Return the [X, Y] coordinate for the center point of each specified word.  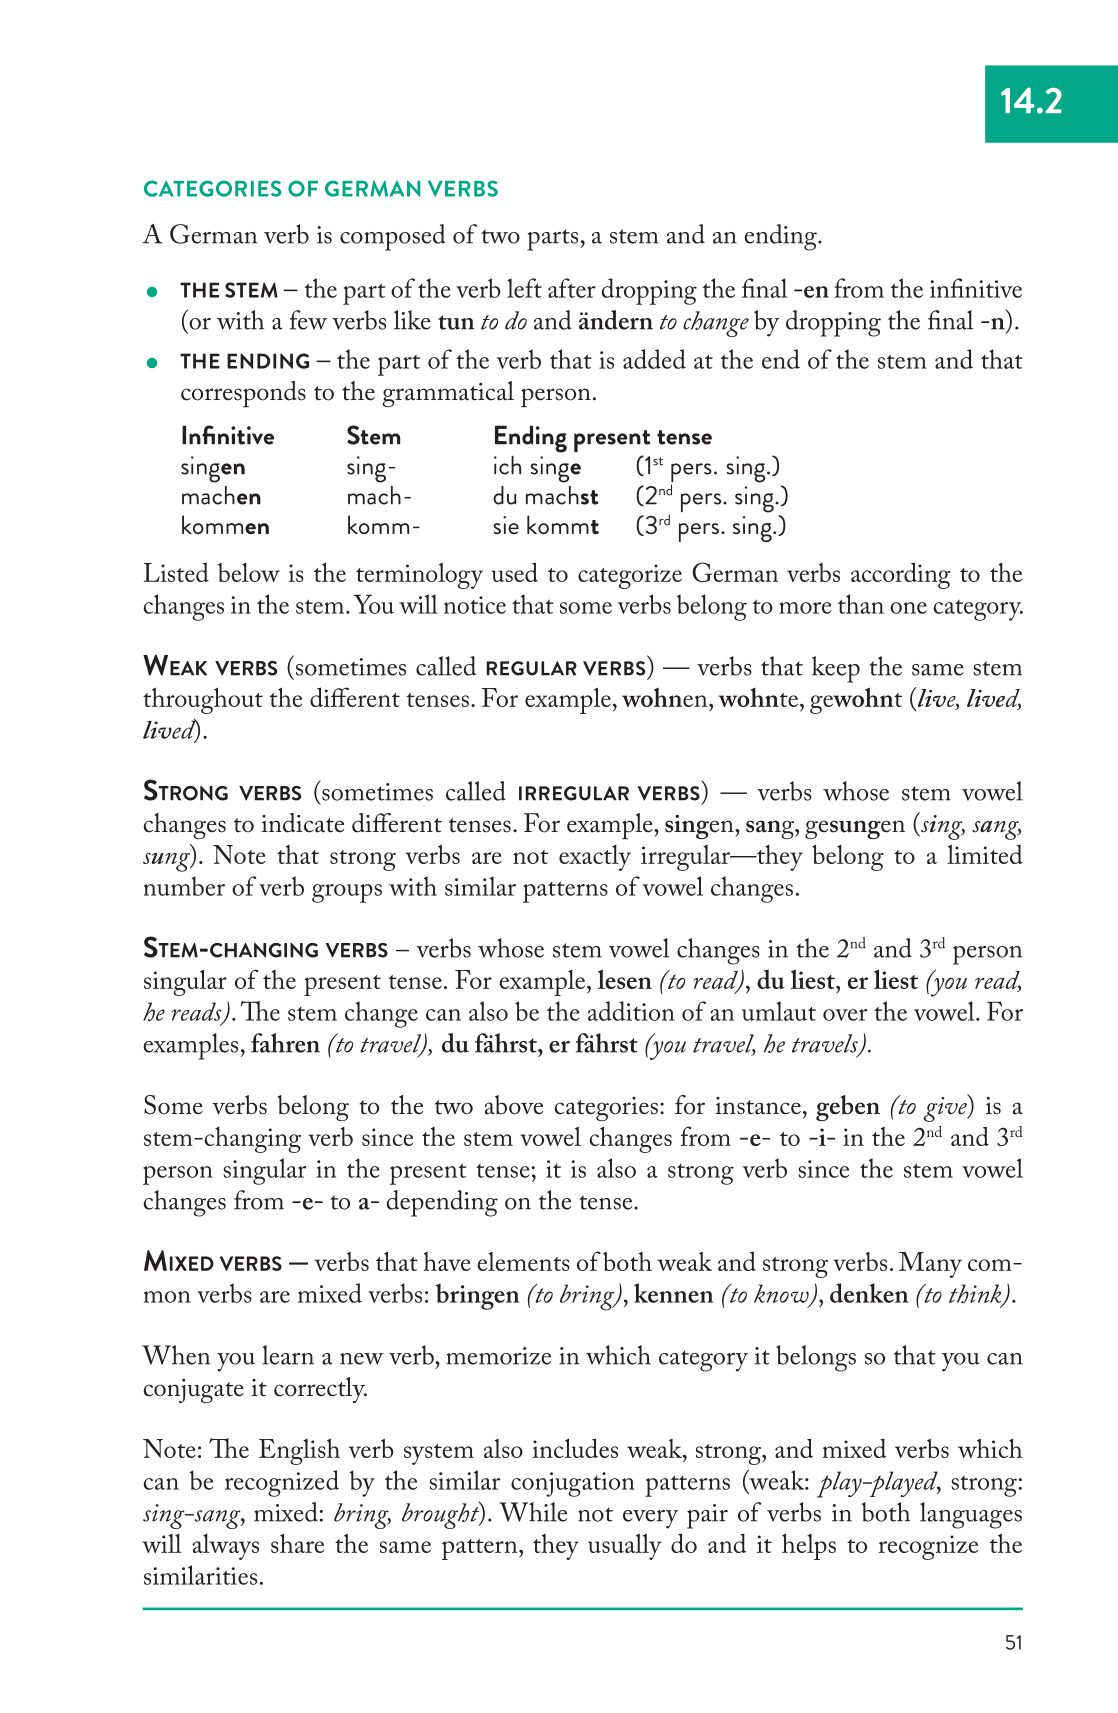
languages [971, 1515]
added [654, 359]
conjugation [573, 1484]
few [308, 320]
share [297, 1543]
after [571, 288]
